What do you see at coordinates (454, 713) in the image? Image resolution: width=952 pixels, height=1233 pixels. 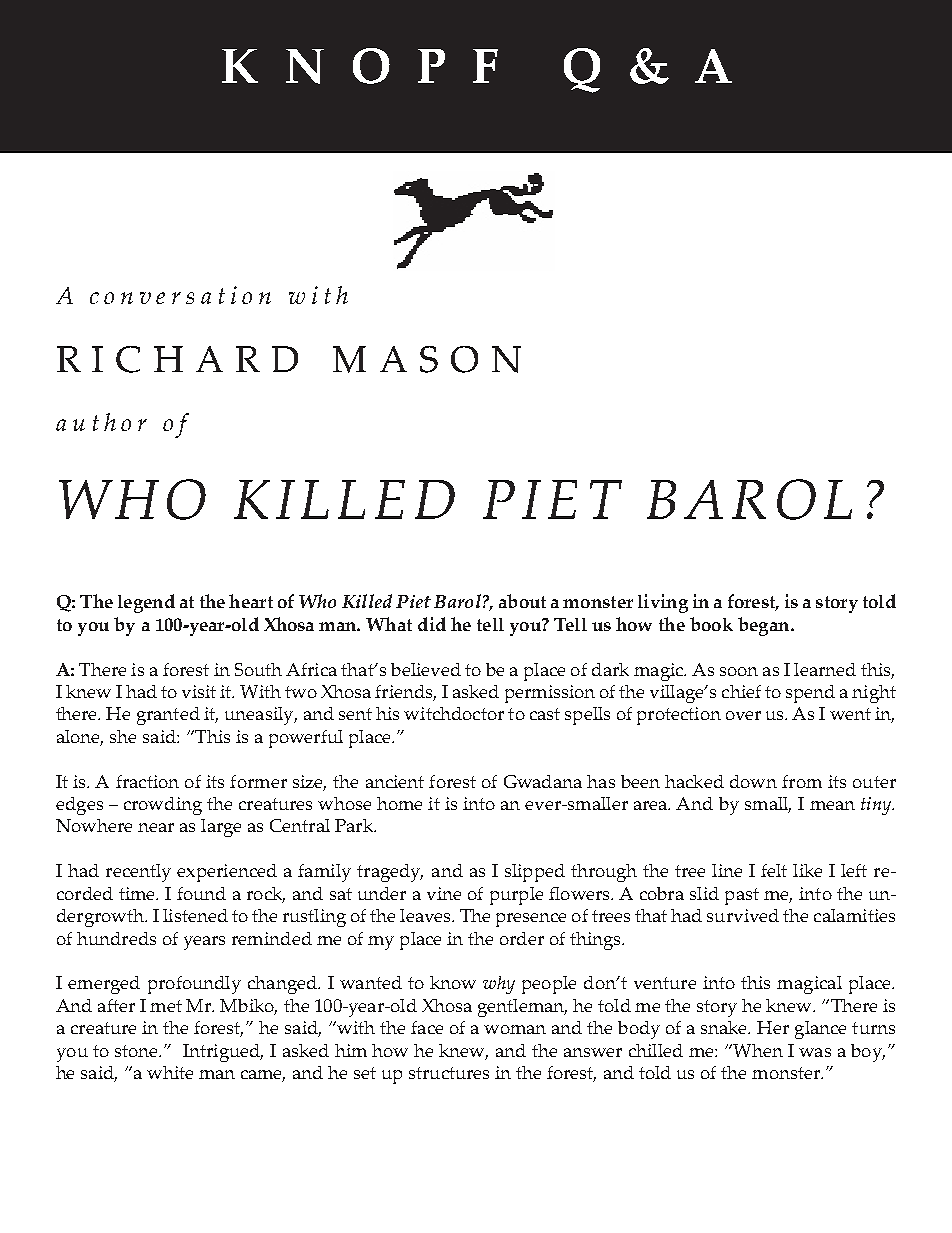 I see `witchdoctor` at bounding box center [454, 713].
